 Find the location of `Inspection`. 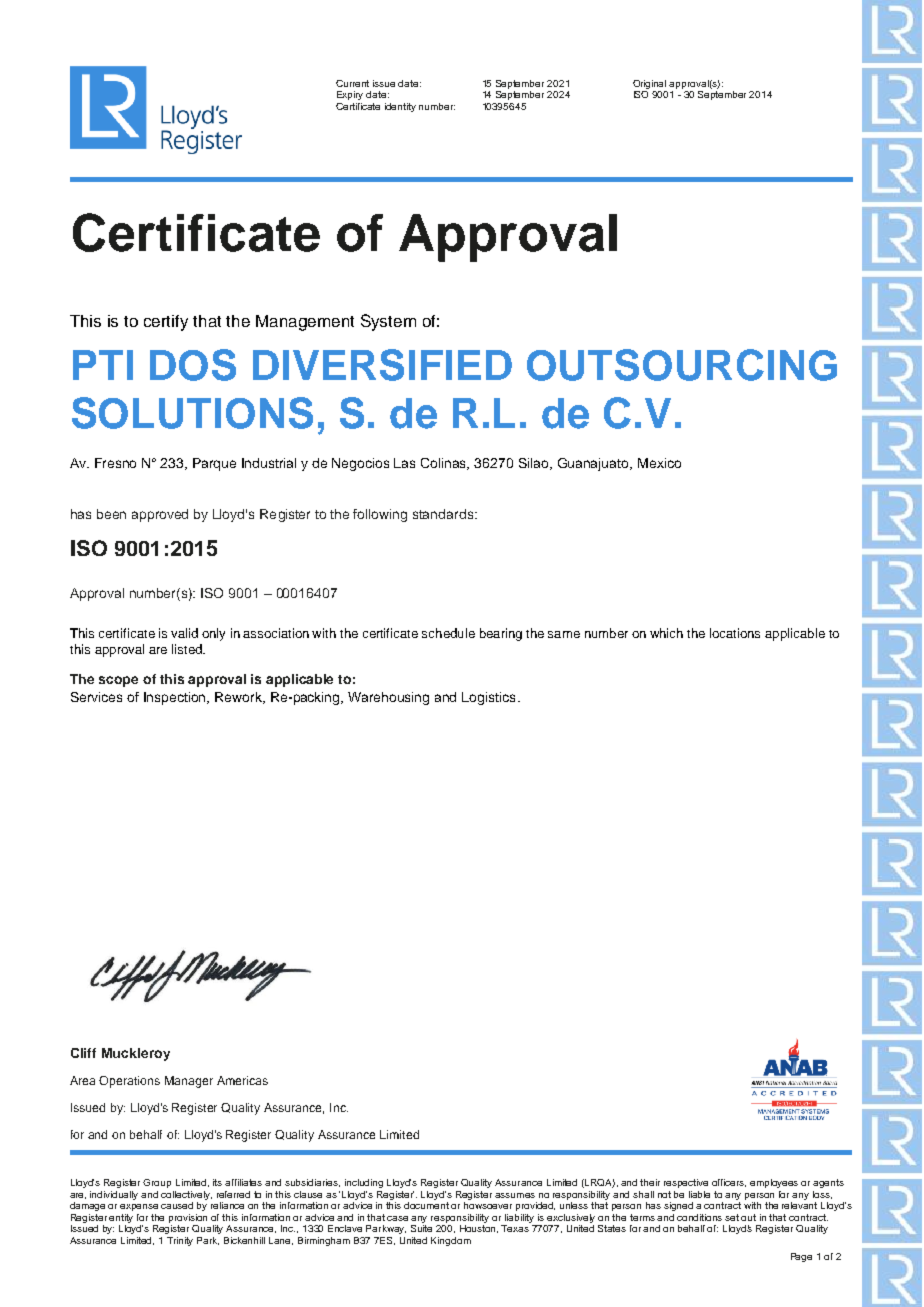

Inspection is located at coordinates (176, 698).
